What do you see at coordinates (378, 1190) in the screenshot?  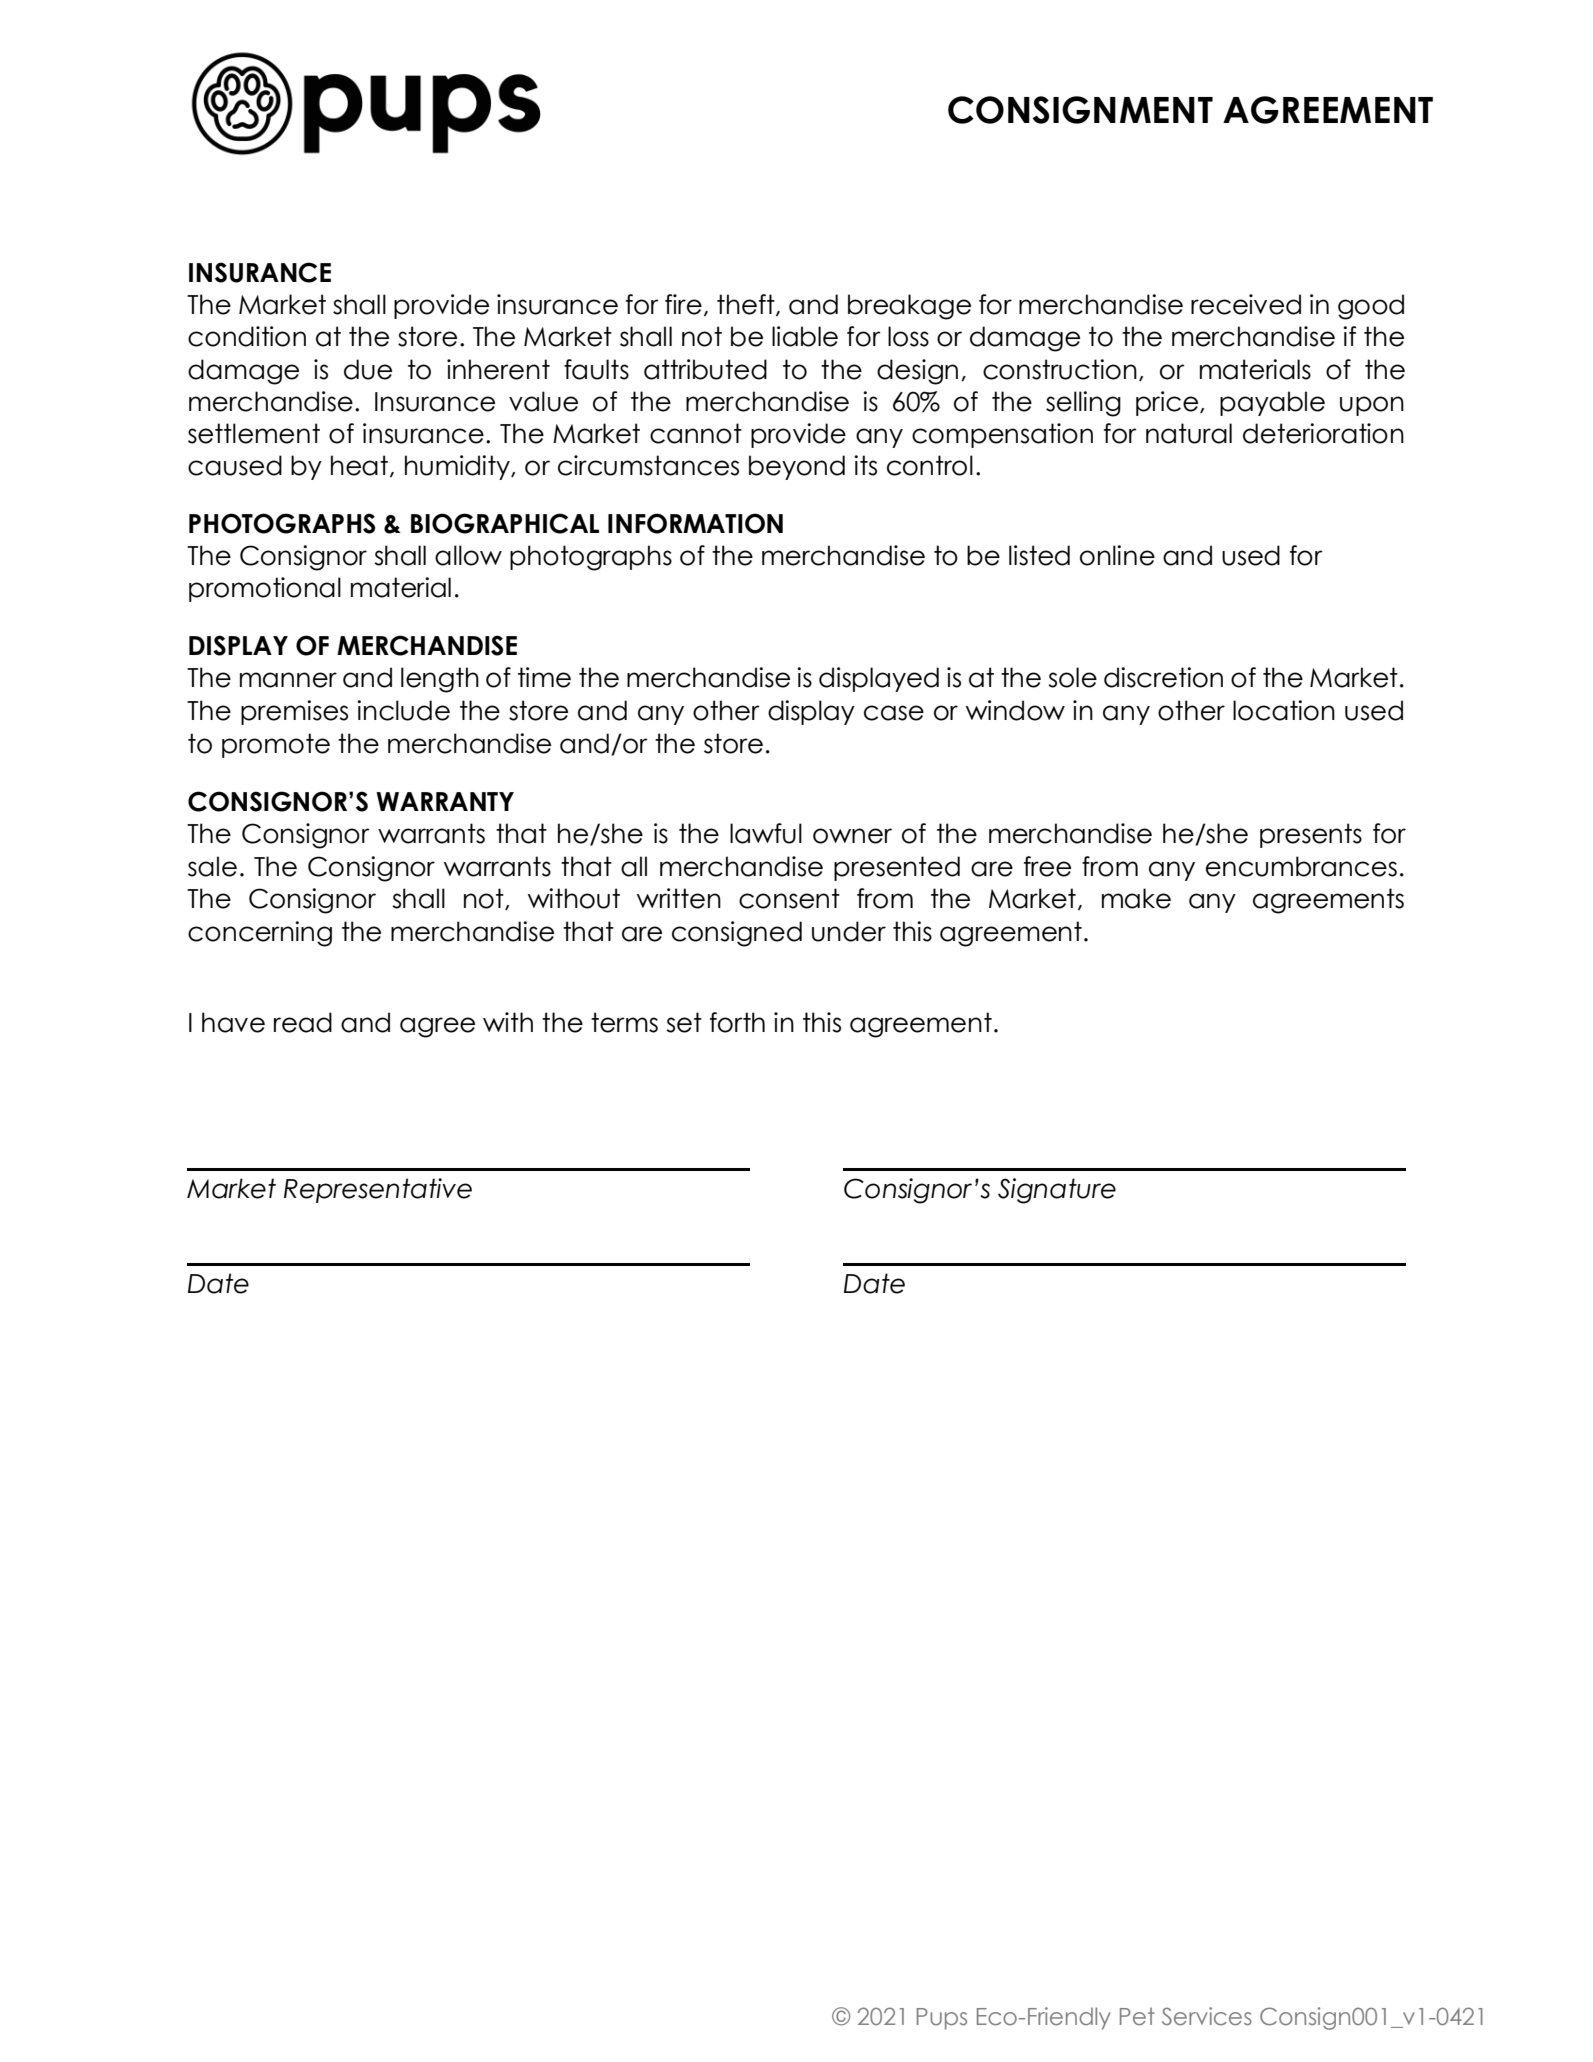 I see `Representative` at bounding box center [378, 1190].
